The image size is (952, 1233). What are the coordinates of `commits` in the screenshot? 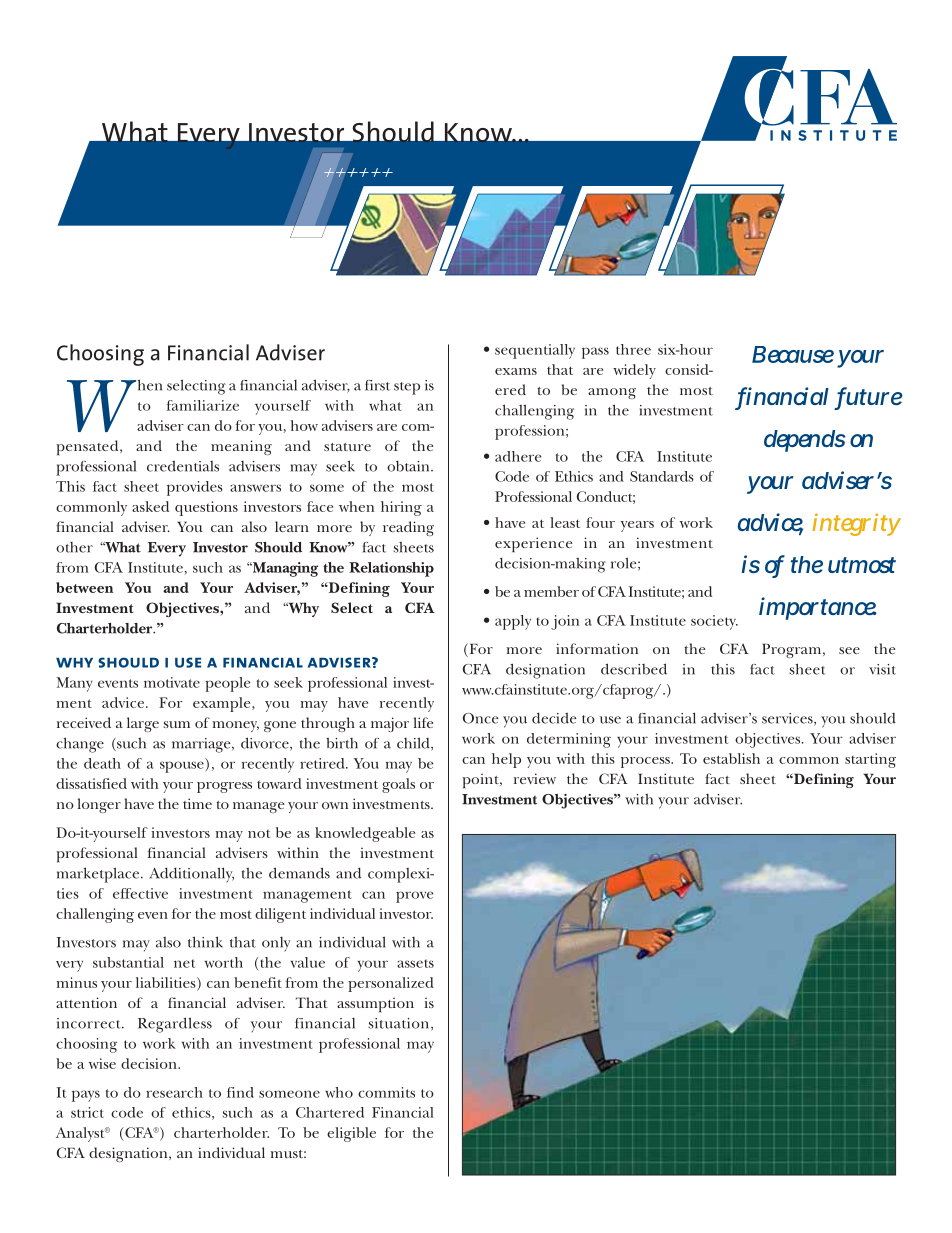 It's located at (386, 1092).
